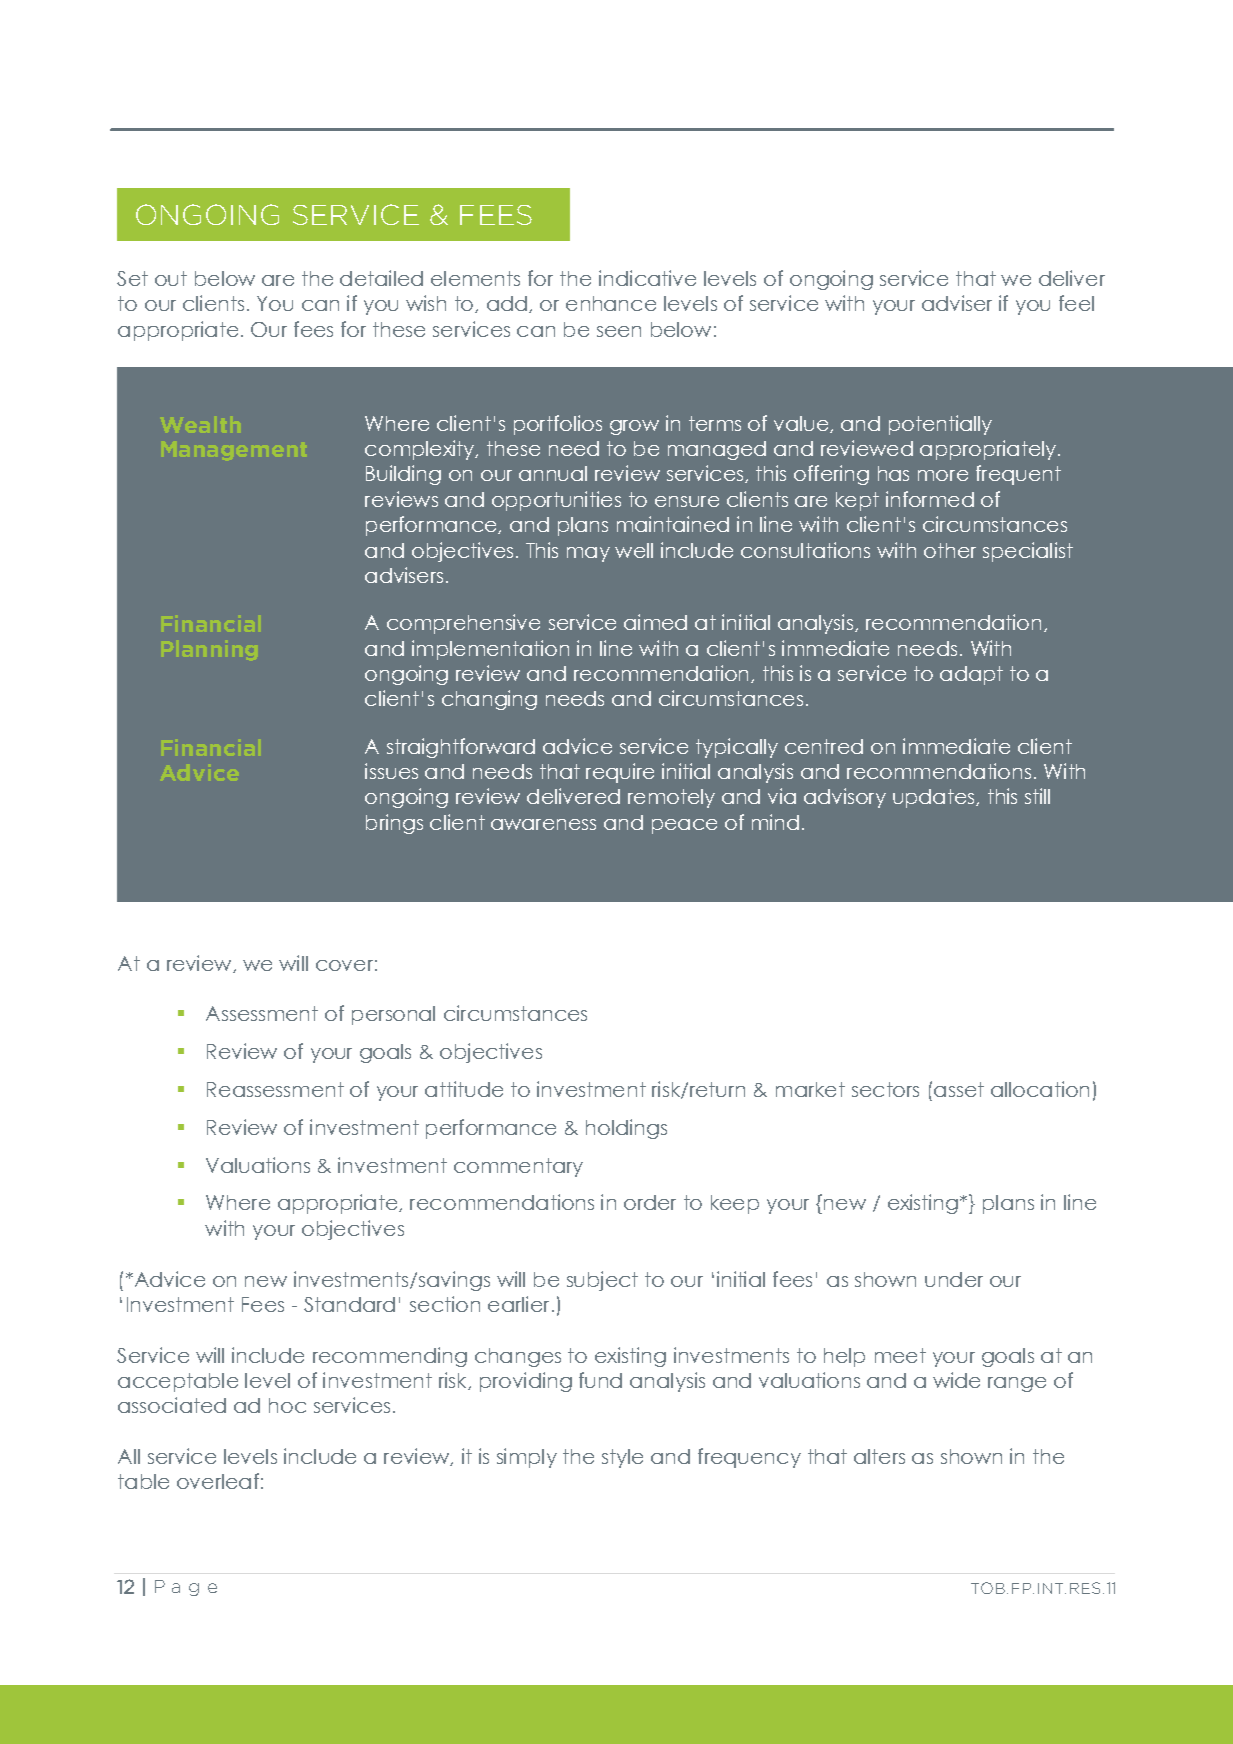 Image resolution: width=1233 pixels, height=1744 pixels. I want to click on holdings, so click(626, 1129).
